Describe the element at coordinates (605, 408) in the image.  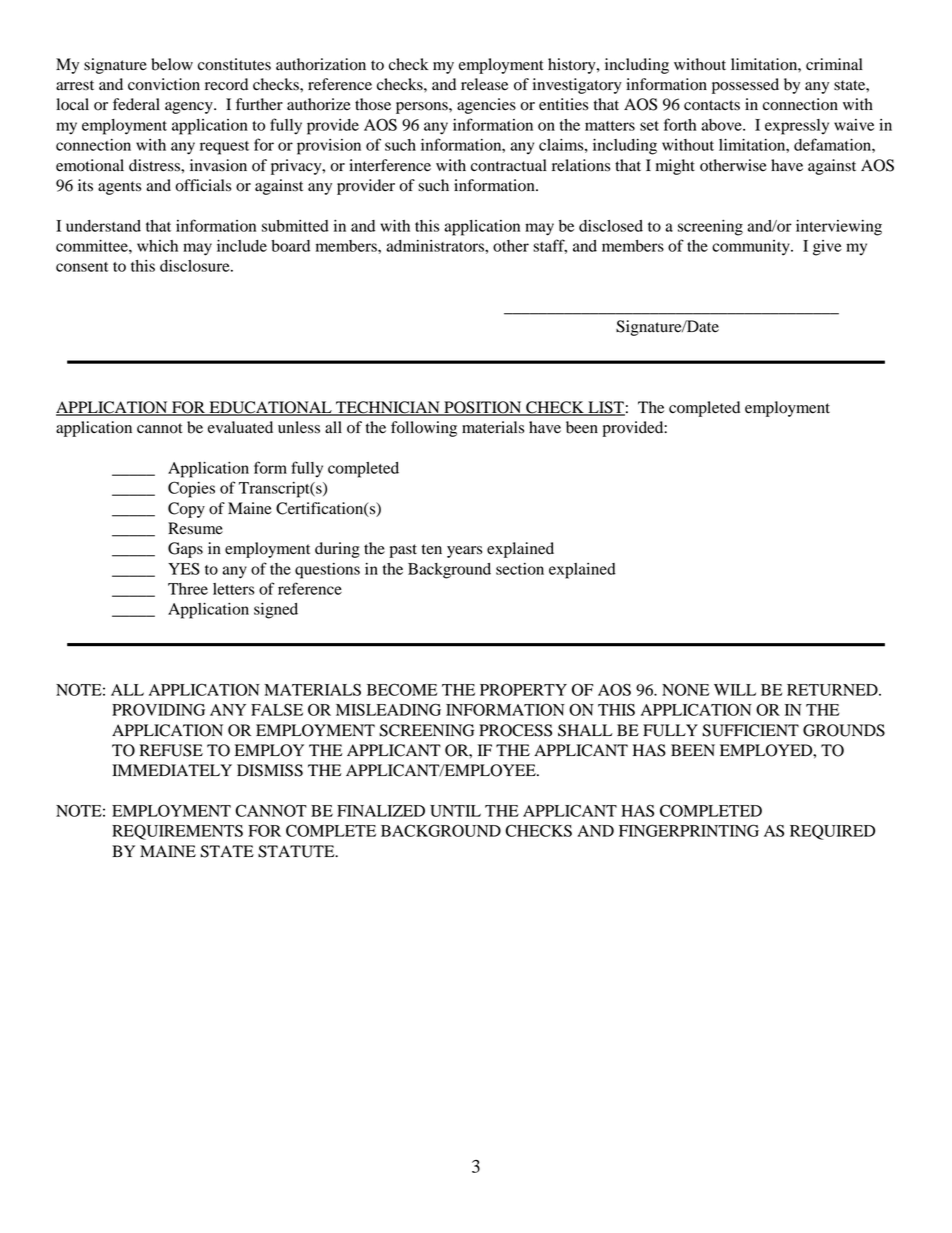
I see `LIST` at that location.
